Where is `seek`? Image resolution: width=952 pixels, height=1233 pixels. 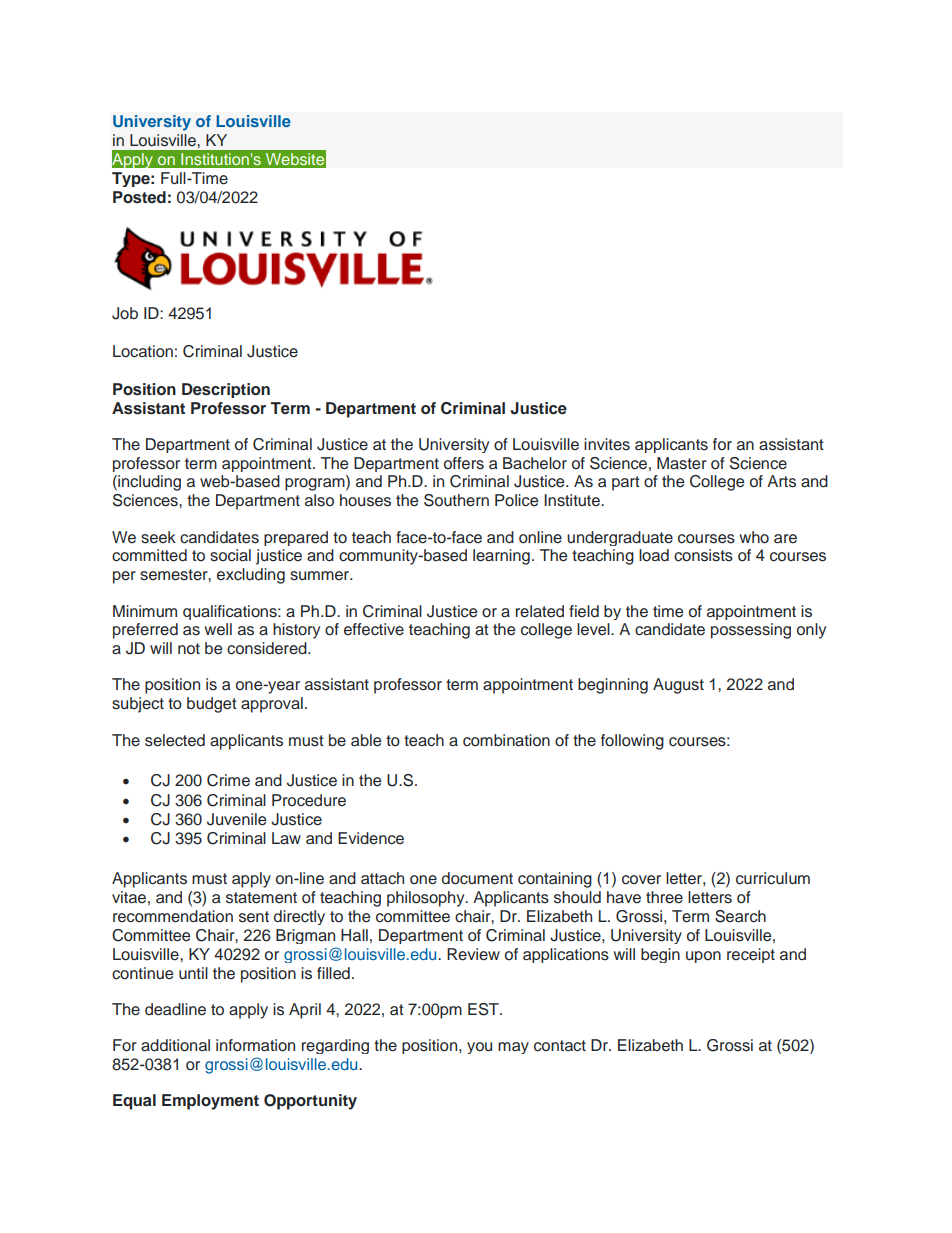 seek is located at coordinates (158, 537).
